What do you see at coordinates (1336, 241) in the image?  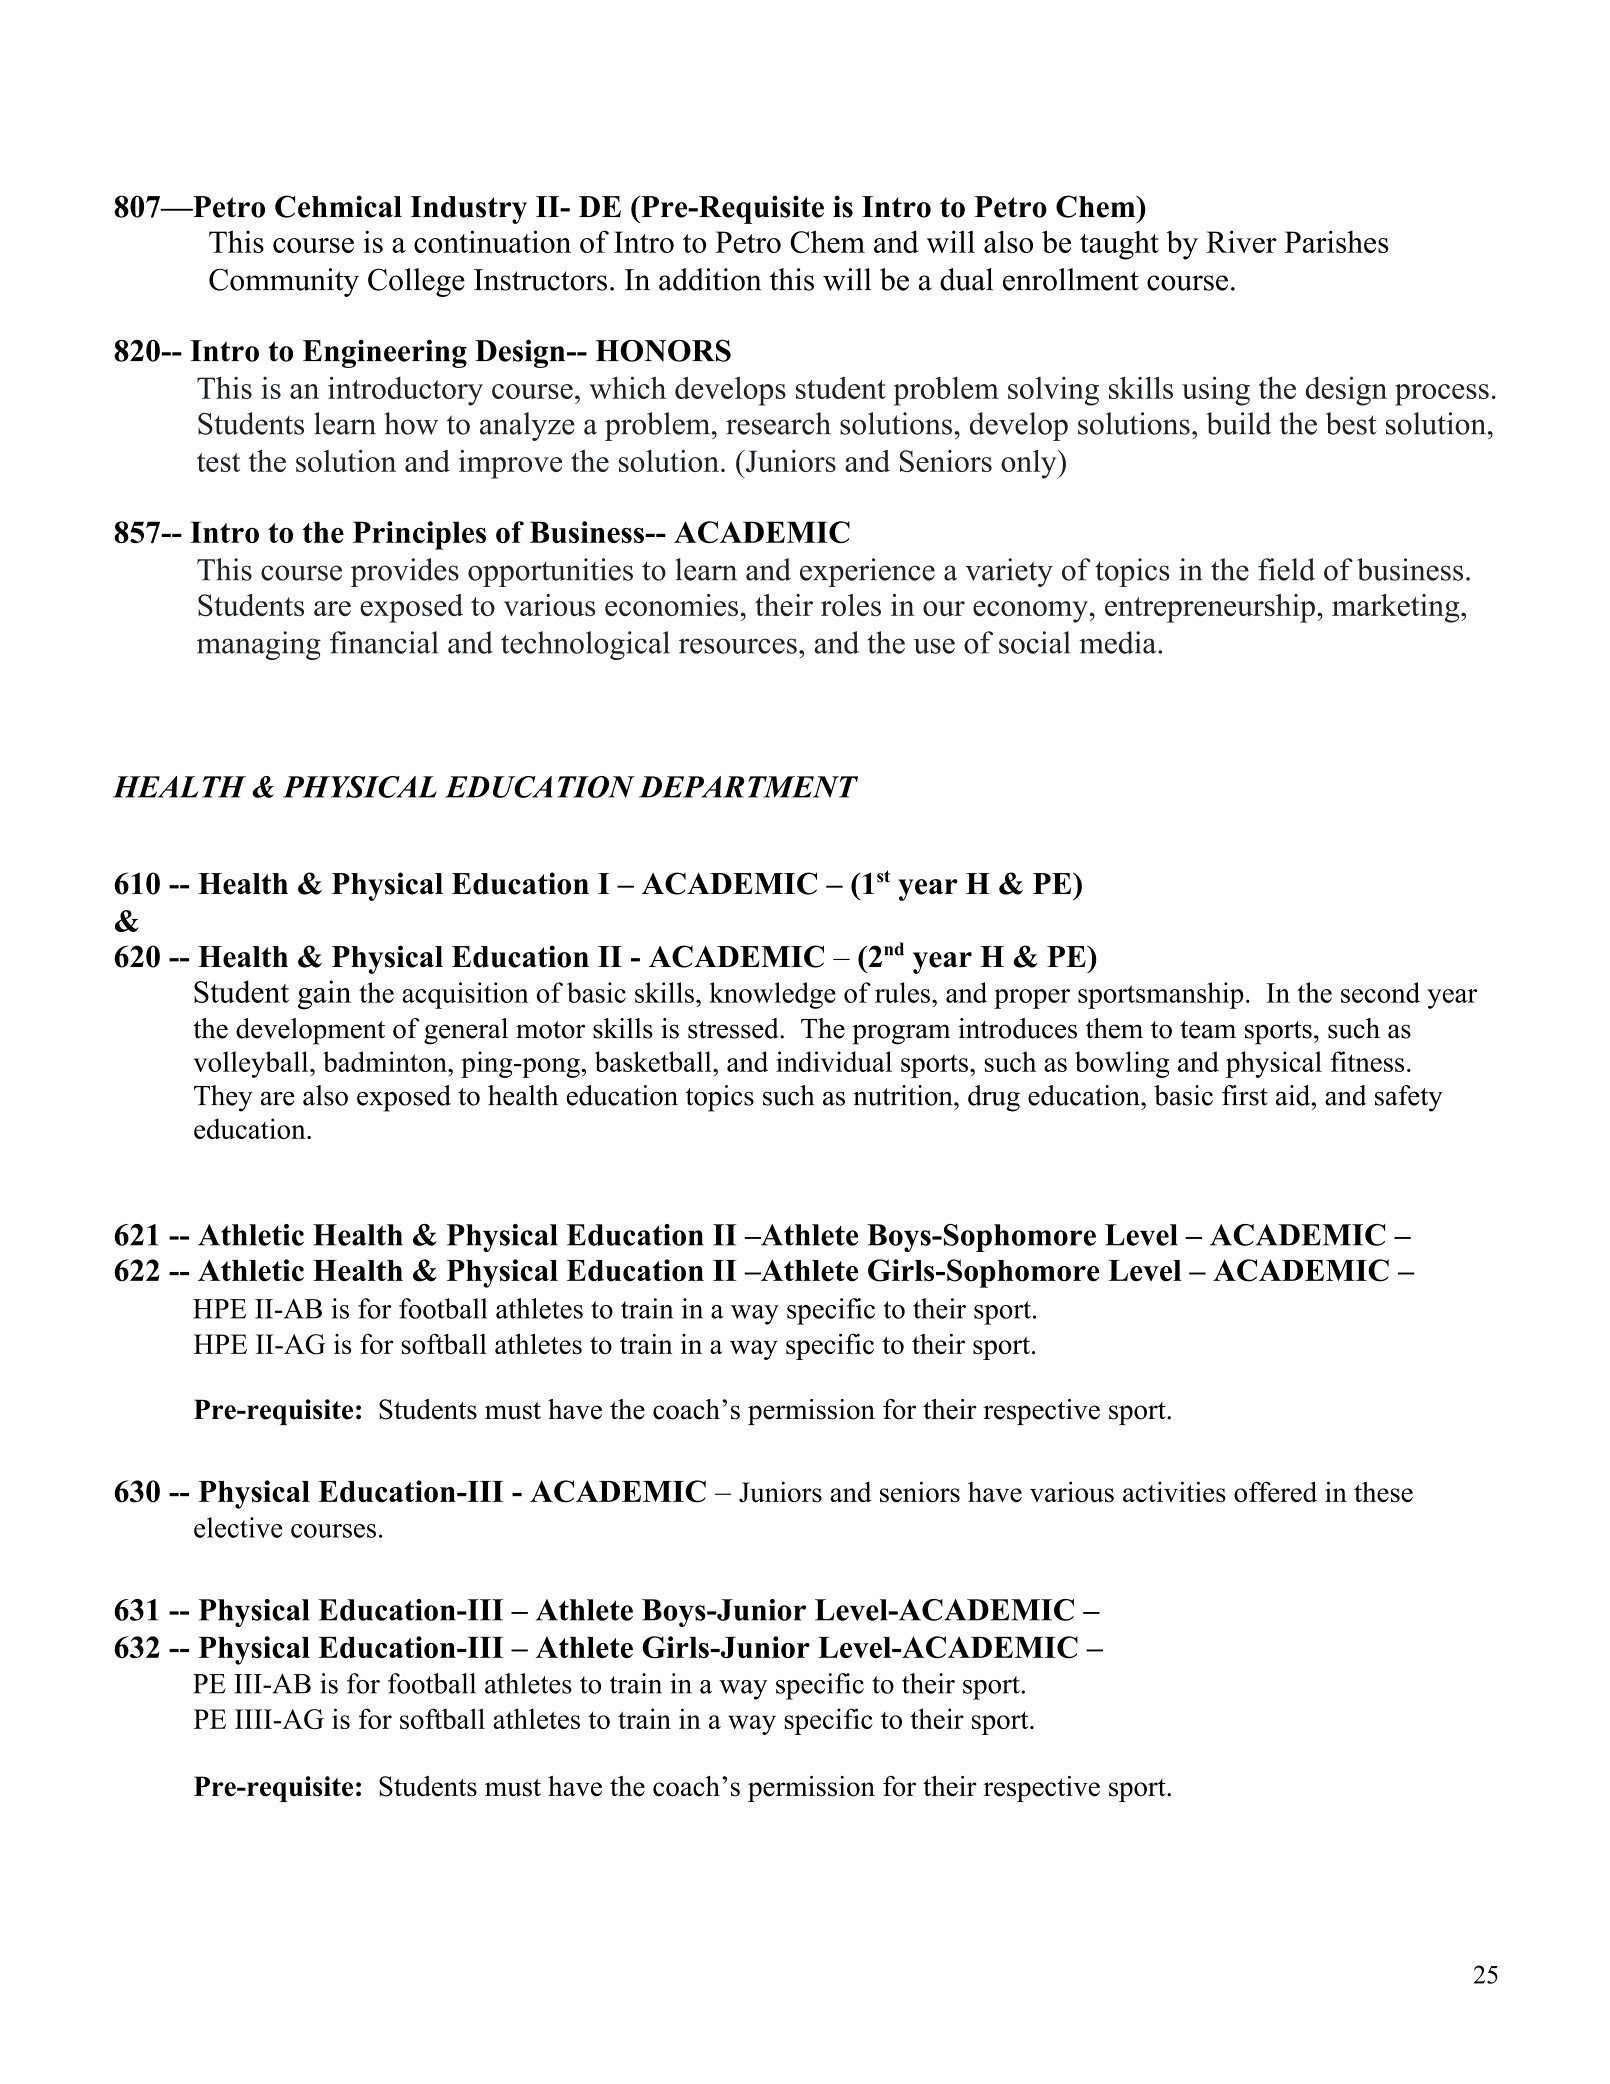 I see `Parishes` at bounding box center [1336, 241].
